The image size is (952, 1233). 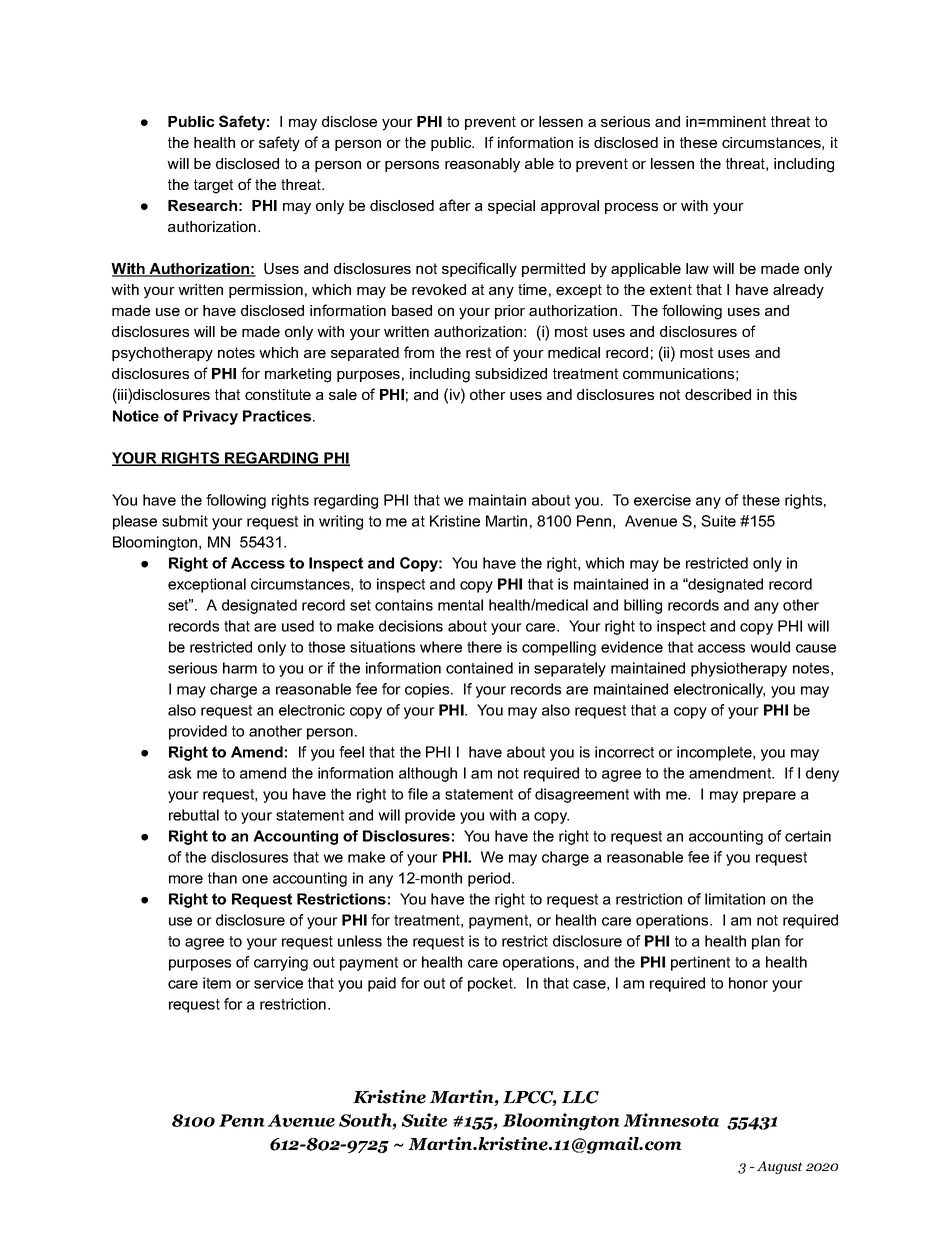 I want to click on after, so click(x=455, y=205).
